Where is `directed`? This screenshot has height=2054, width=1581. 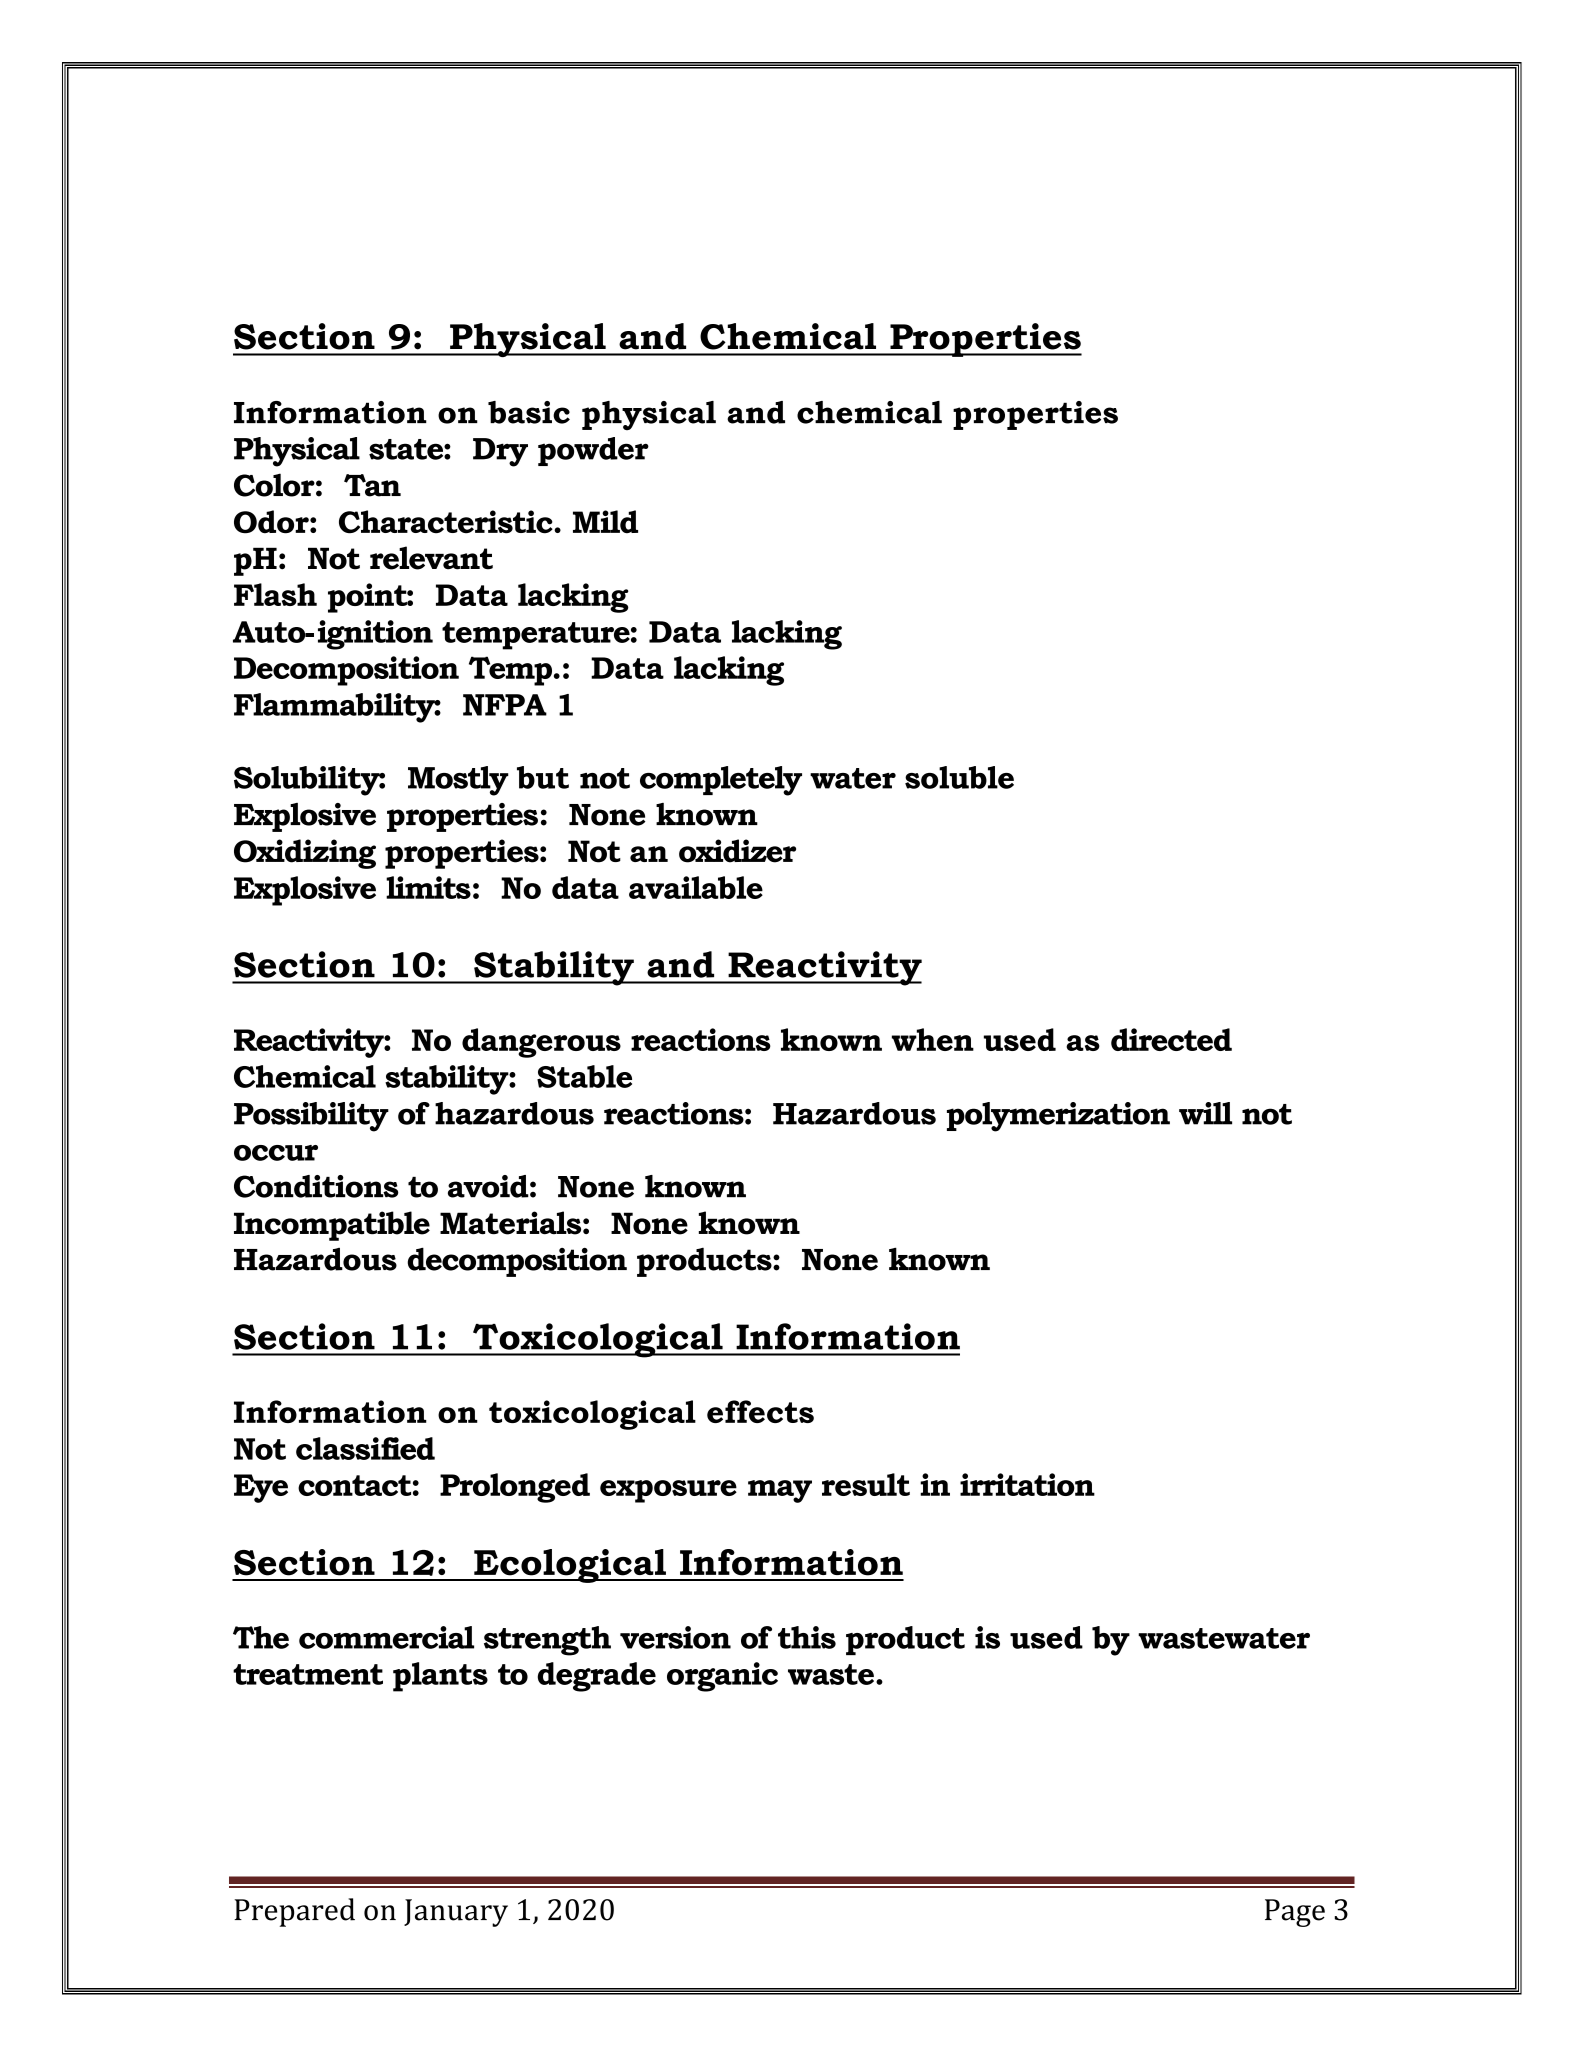
directed is located at coordinates (1171, 1039).
